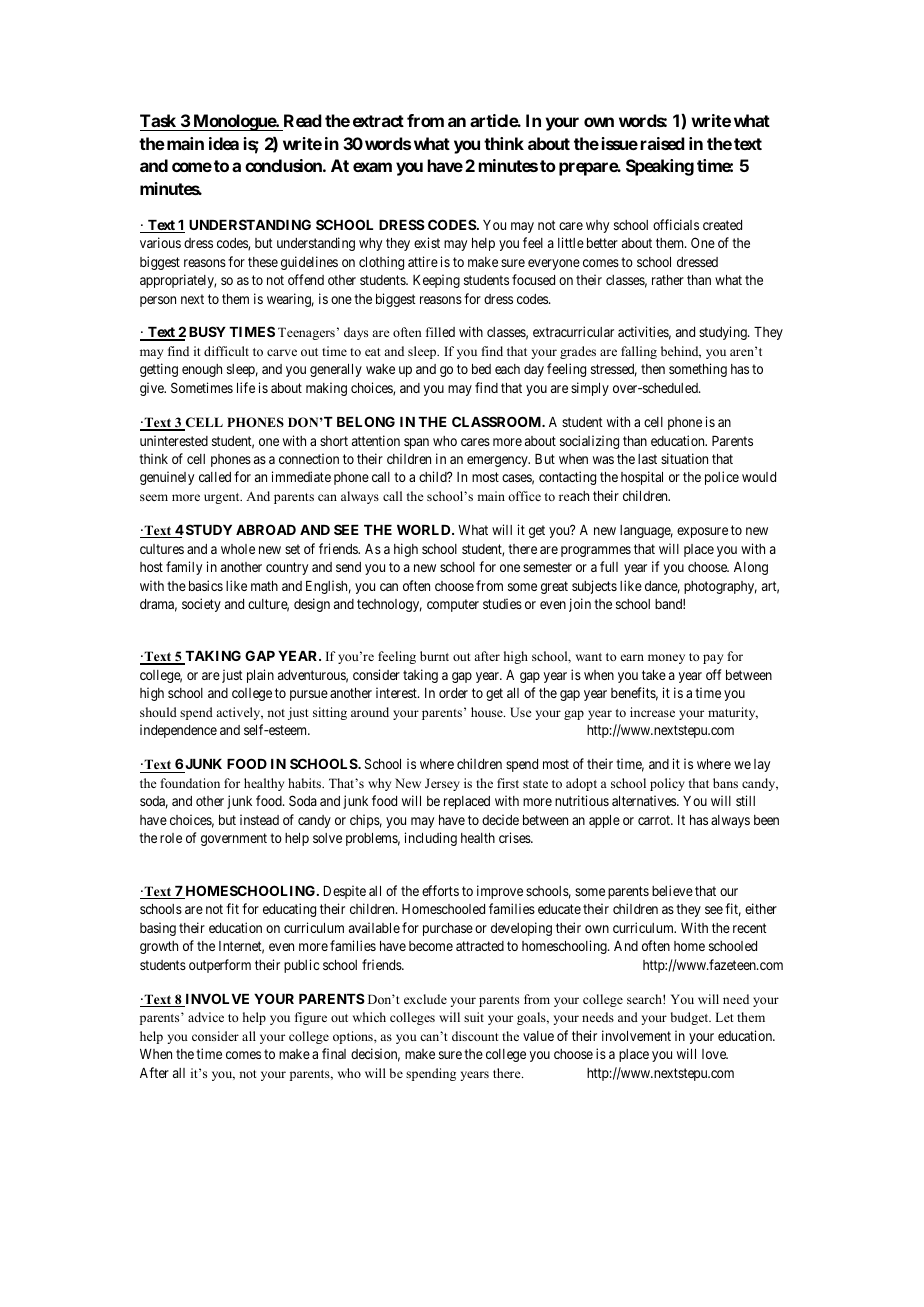  Describe the element at coordinates (224, 143) in the screenshot. I see `idea` at that location.
